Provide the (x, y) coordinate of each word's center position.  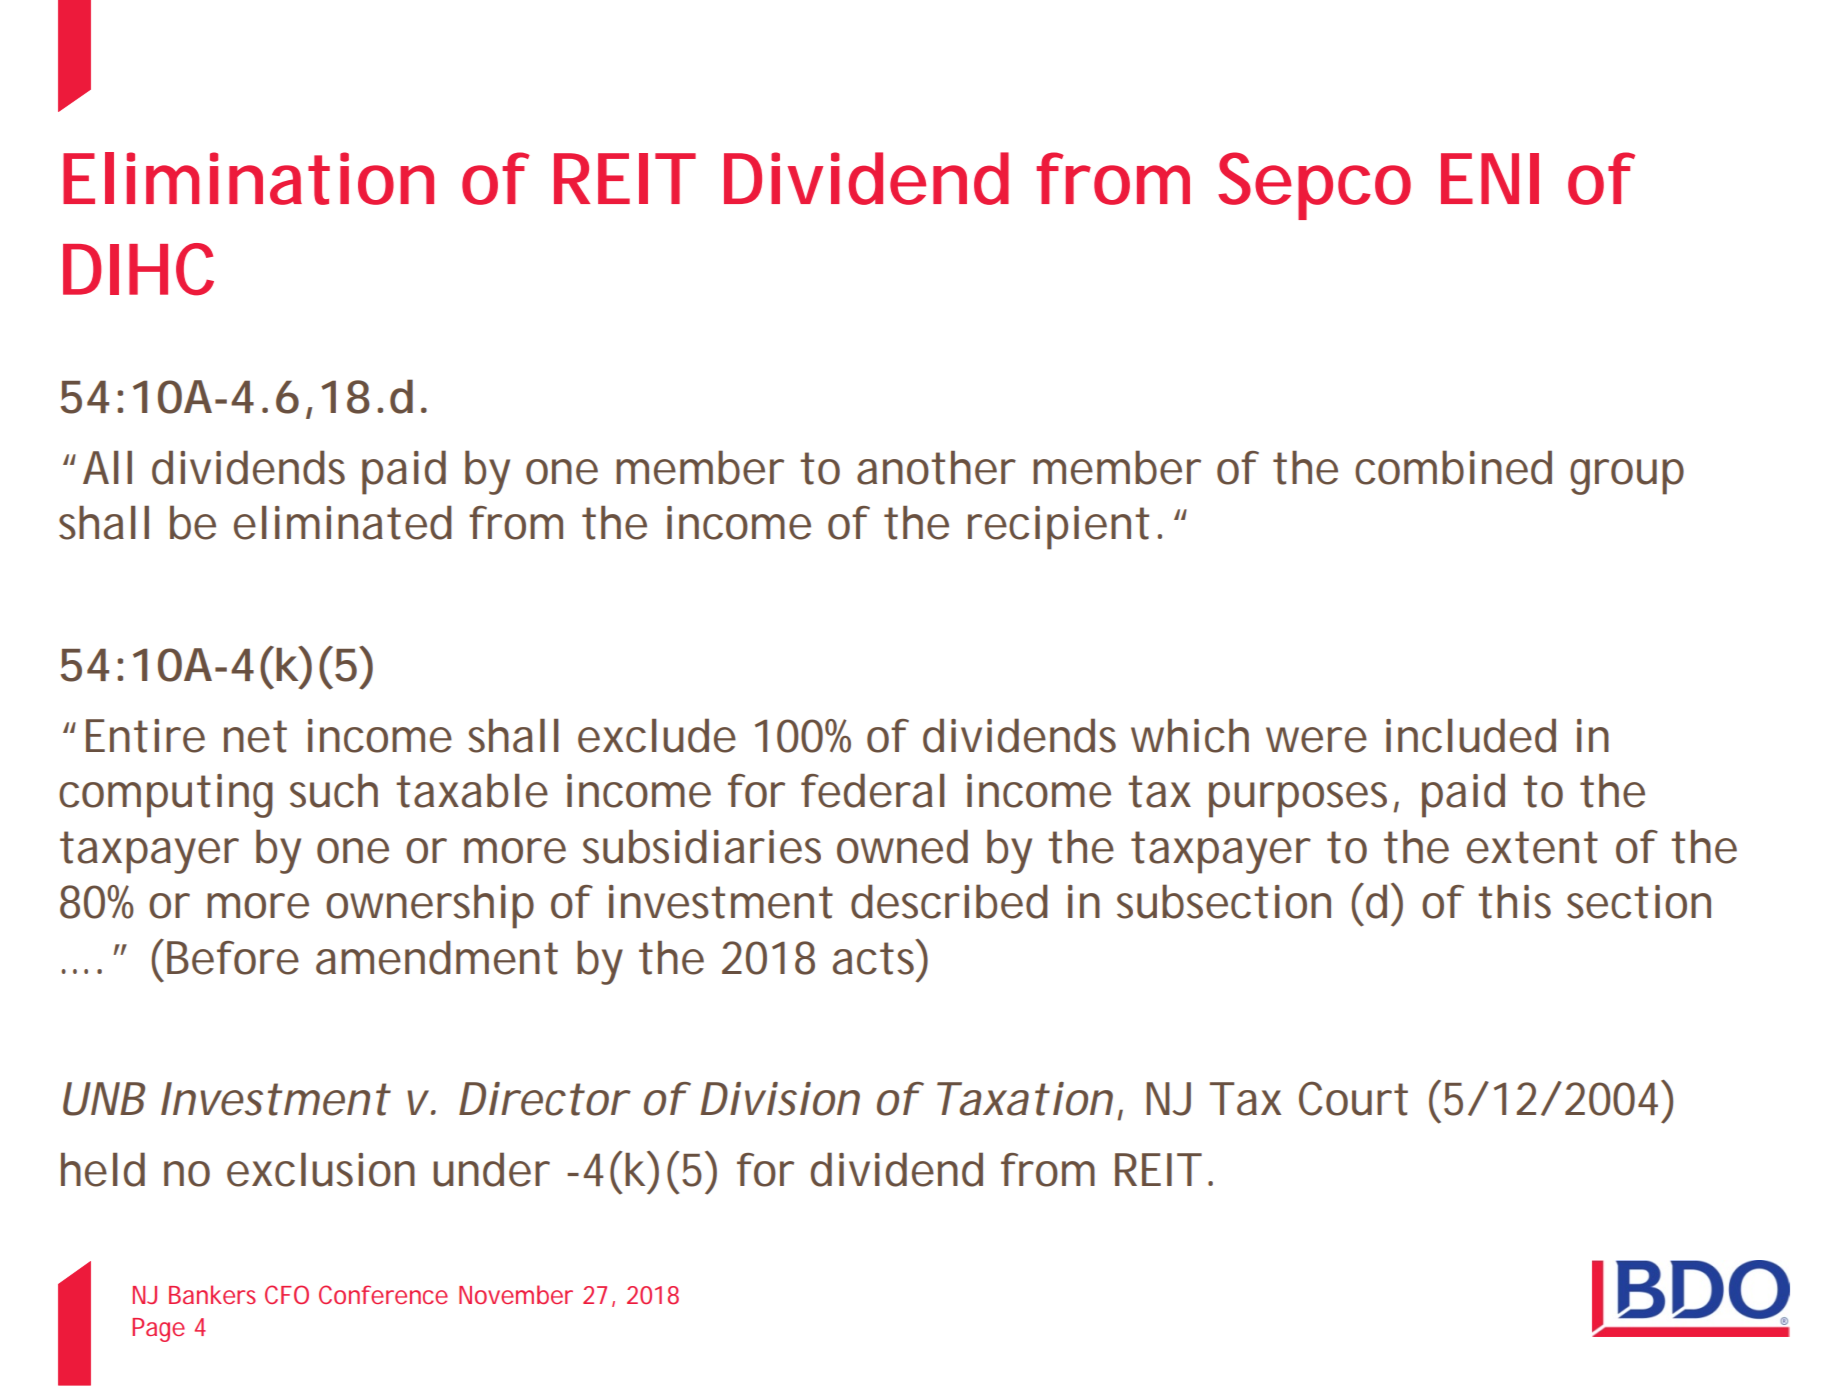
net (255, 736)
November (516, 1294)
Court (1353, 1098)
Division (780, 1099)
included (1471, 735)
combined (1453, 467)
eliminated (343, 522)
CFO (287, 1294)
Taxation (1025, 1099)
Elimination (248, 178)
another (936, 468)
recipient (1058, 528)
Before (233, 958)
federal (873, 790)
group (1627, 477)
